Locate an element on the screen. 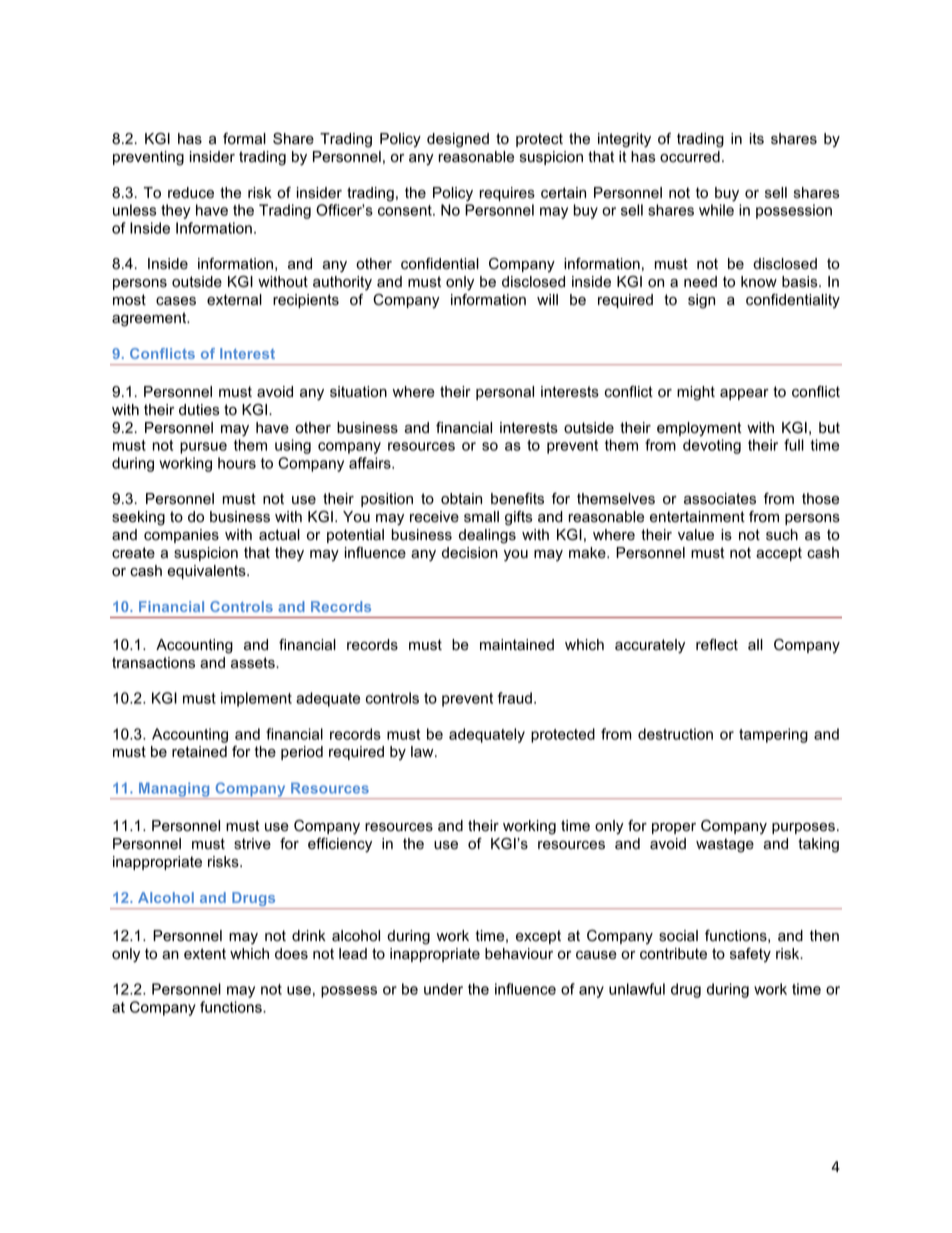 This screenshot has height=1233, width=952. requires is located at coordinates (507, 194).
